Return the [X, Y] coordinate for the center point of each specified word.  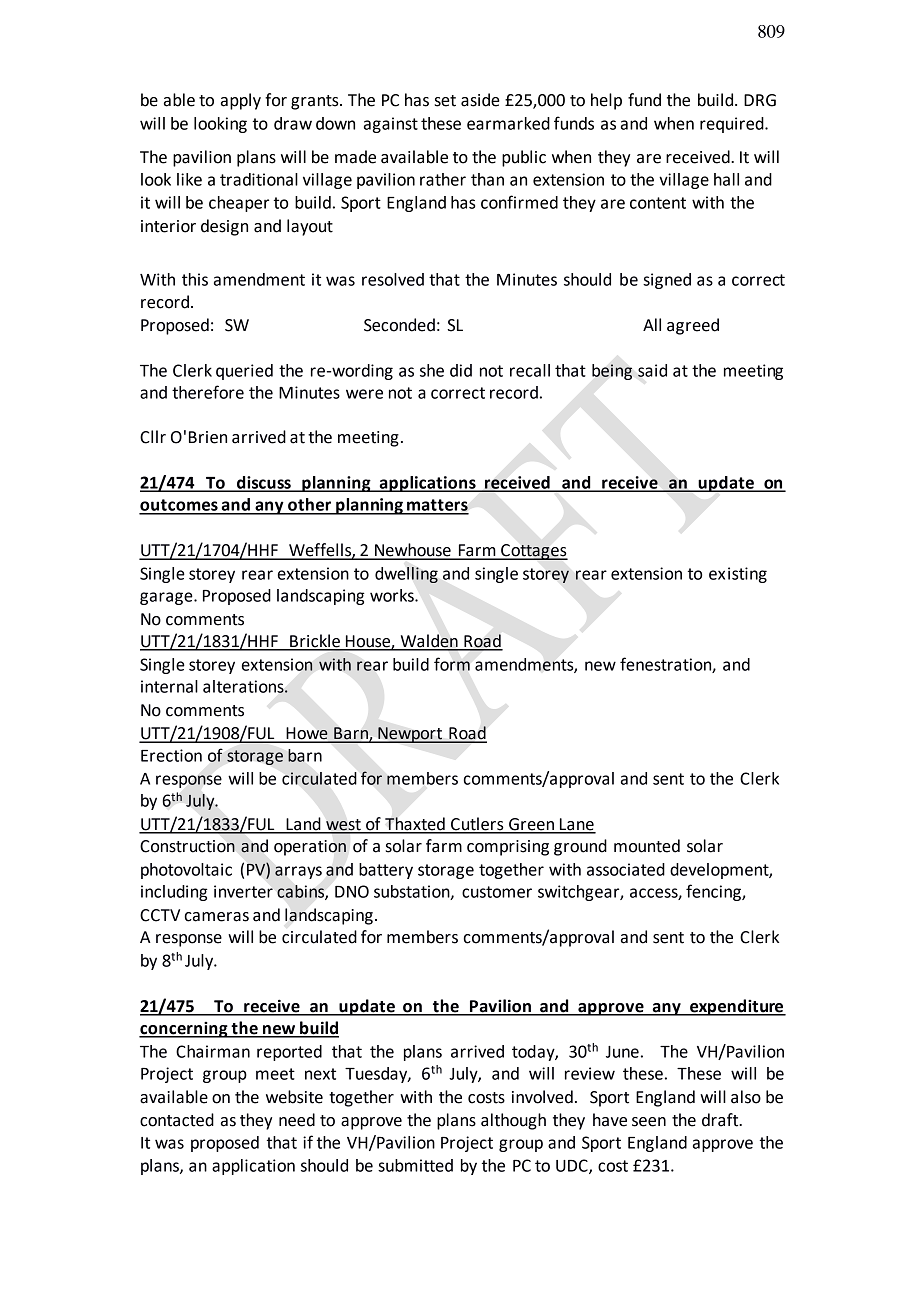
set [445, 101]
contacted [177, 1120]
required [733, 125]
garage [167, 598]
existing [738, 575]
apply [241, 101]
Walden [429, 642]
